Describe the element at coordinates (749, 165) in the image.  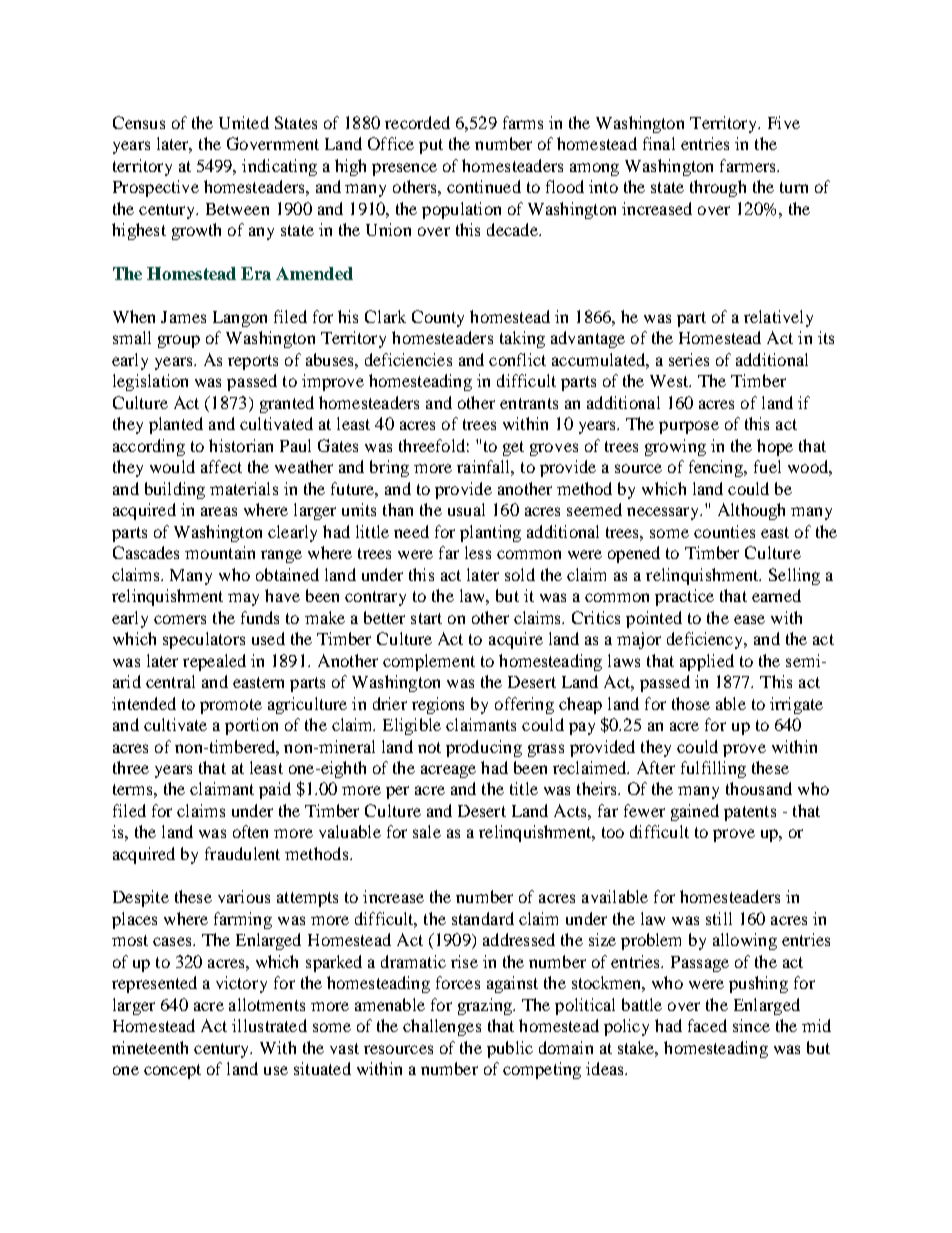
I see `farmers` at that location.
